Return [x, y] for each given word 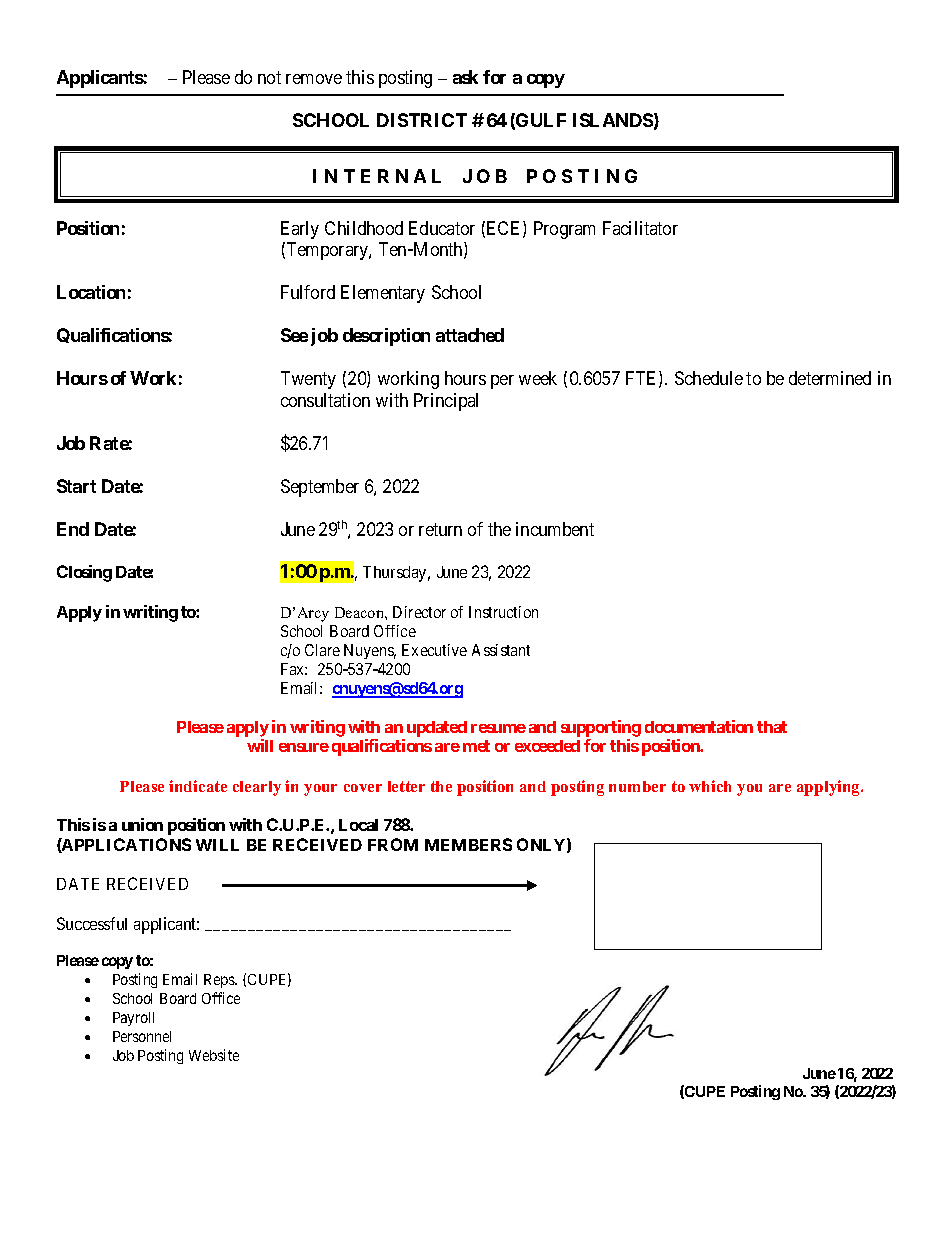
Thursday [396, 574]
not [269, 78]
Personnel [142, 1036]
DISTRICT [422, 120]
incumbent [555, 529]
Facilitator [640, 228]
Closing [84, 573]
